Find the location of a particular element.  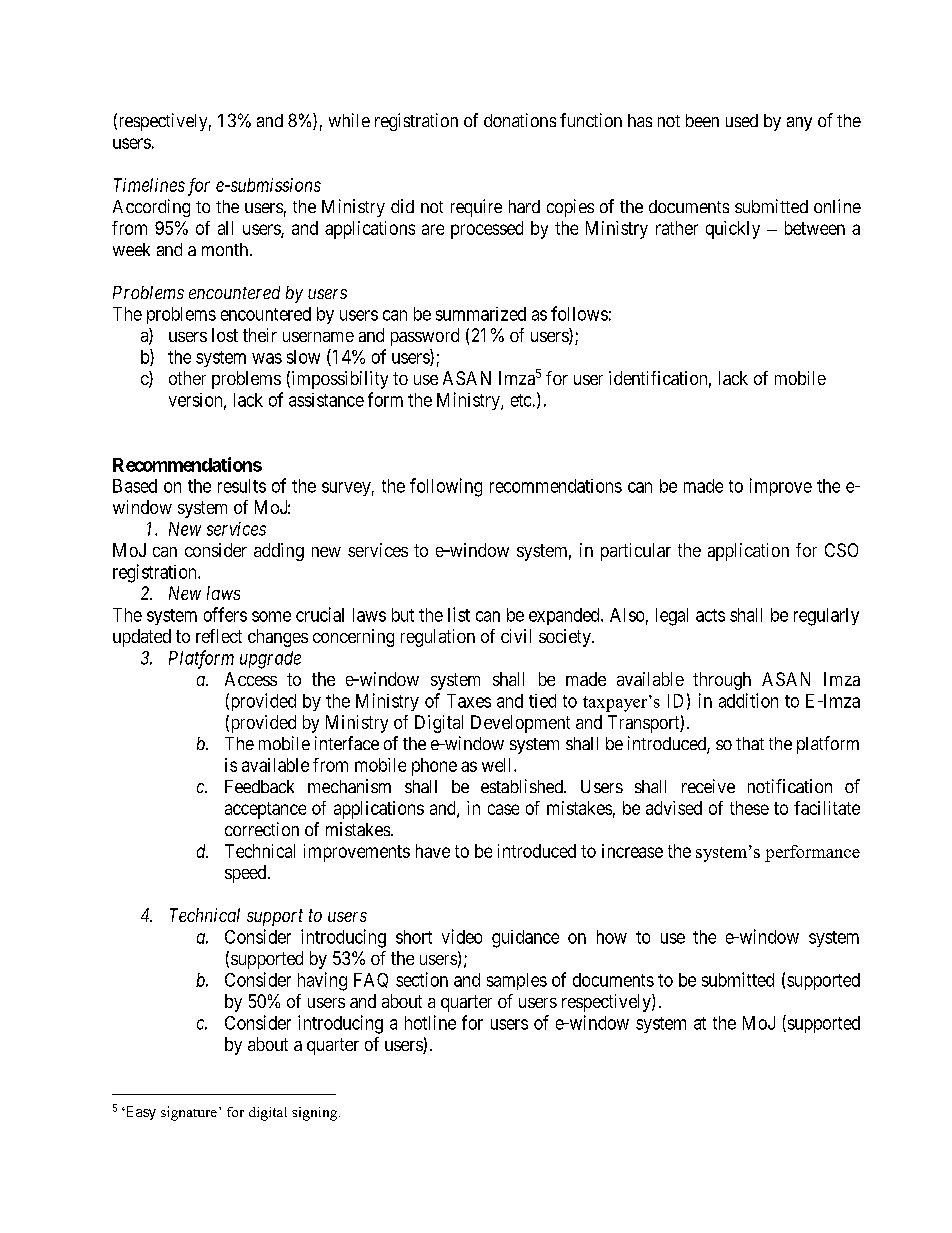

Timelines is located at coordinates (149, 185).
